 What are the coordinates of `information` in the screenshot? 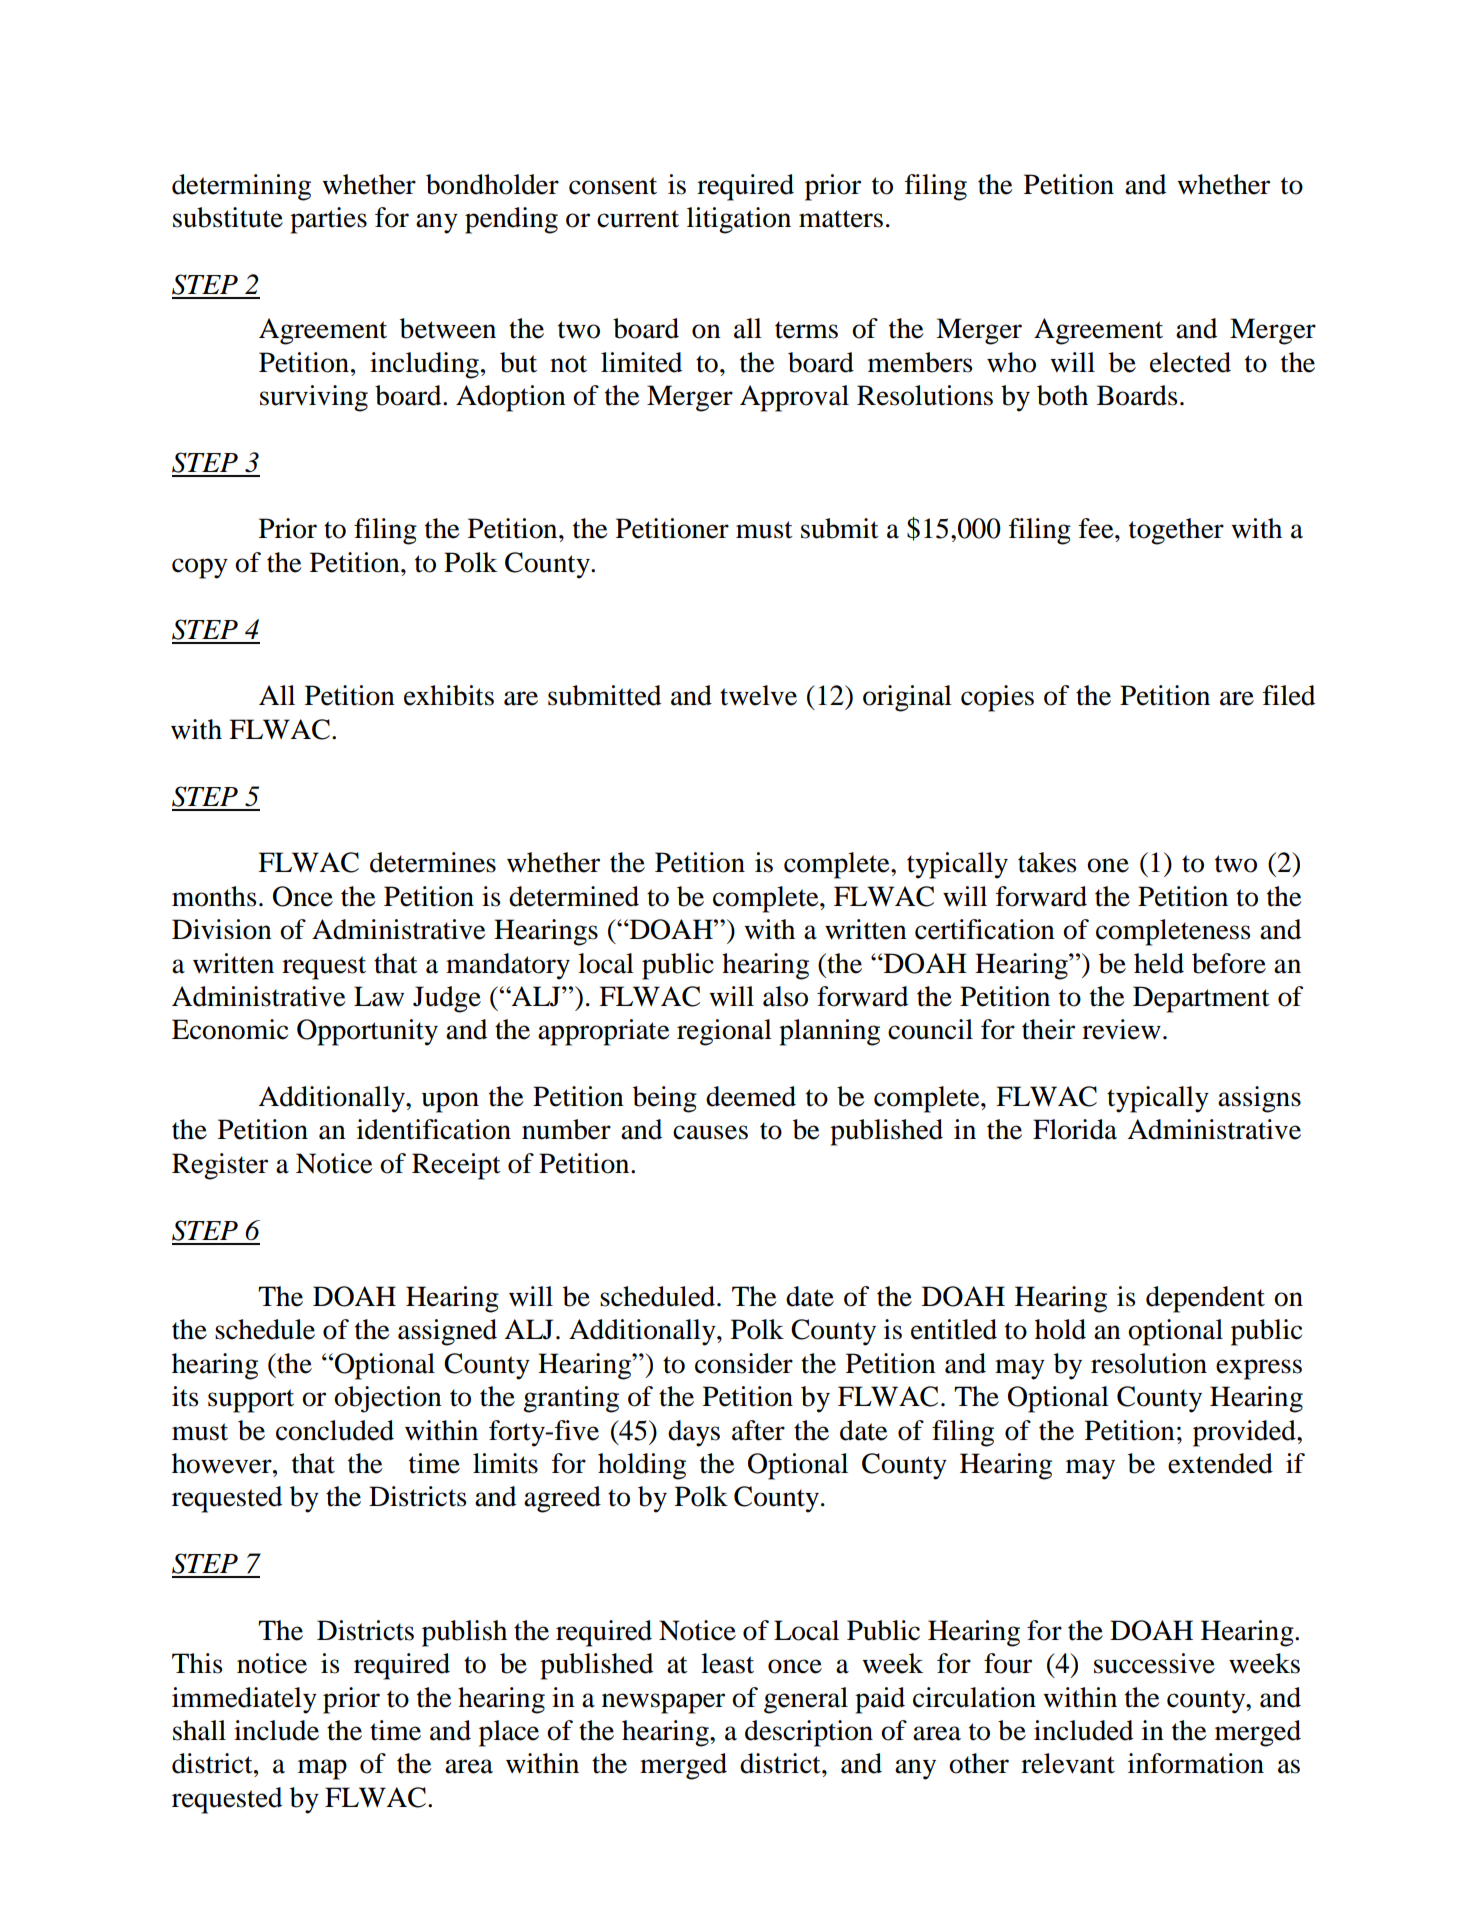 It's located at (1196, 1763).
